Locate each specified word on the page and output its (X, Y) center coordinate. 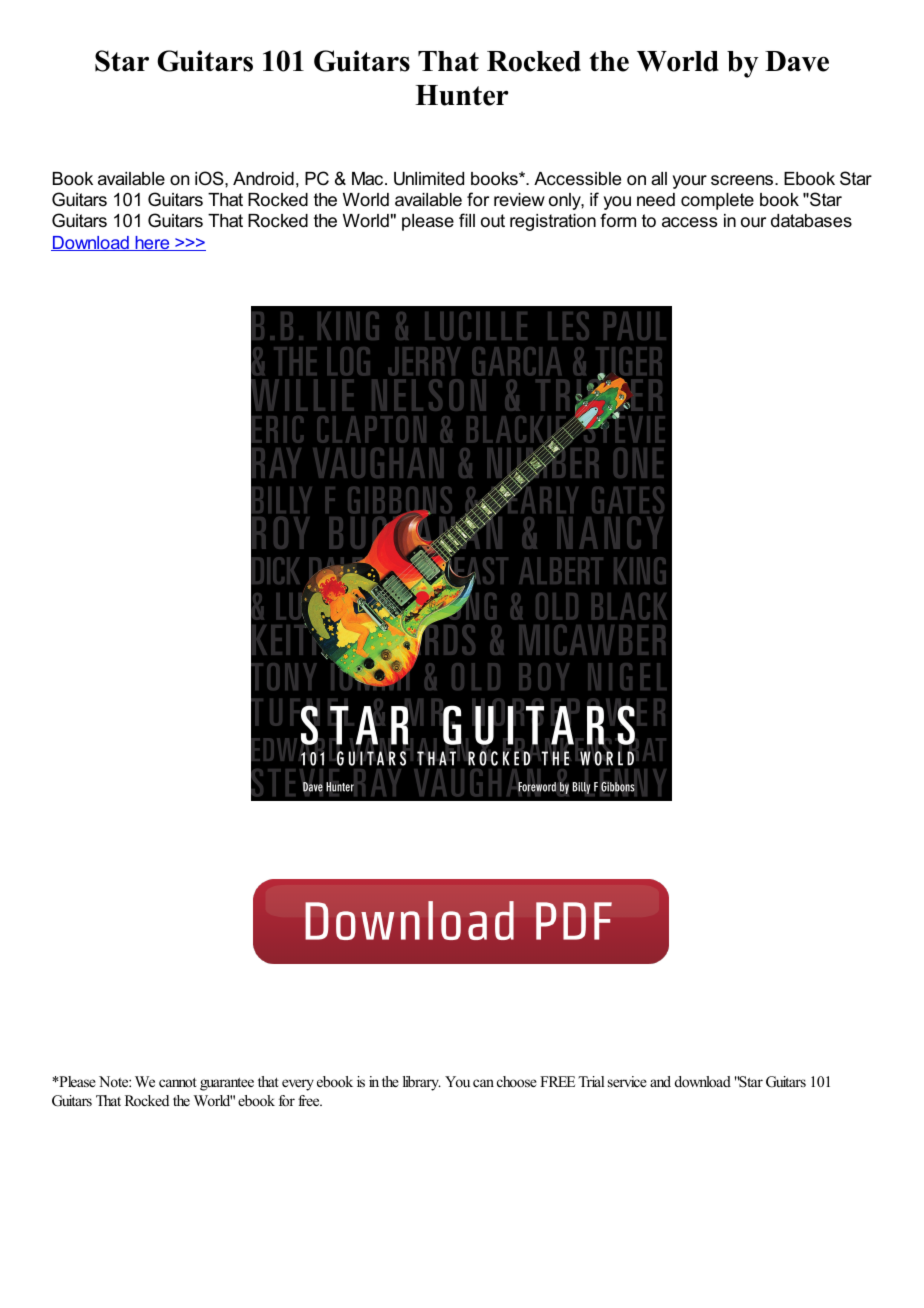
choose (517, 1081)
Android (263, 179)
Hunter (462, 95)
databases (811, 221)
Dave (797, 61)
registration (553, 222)
